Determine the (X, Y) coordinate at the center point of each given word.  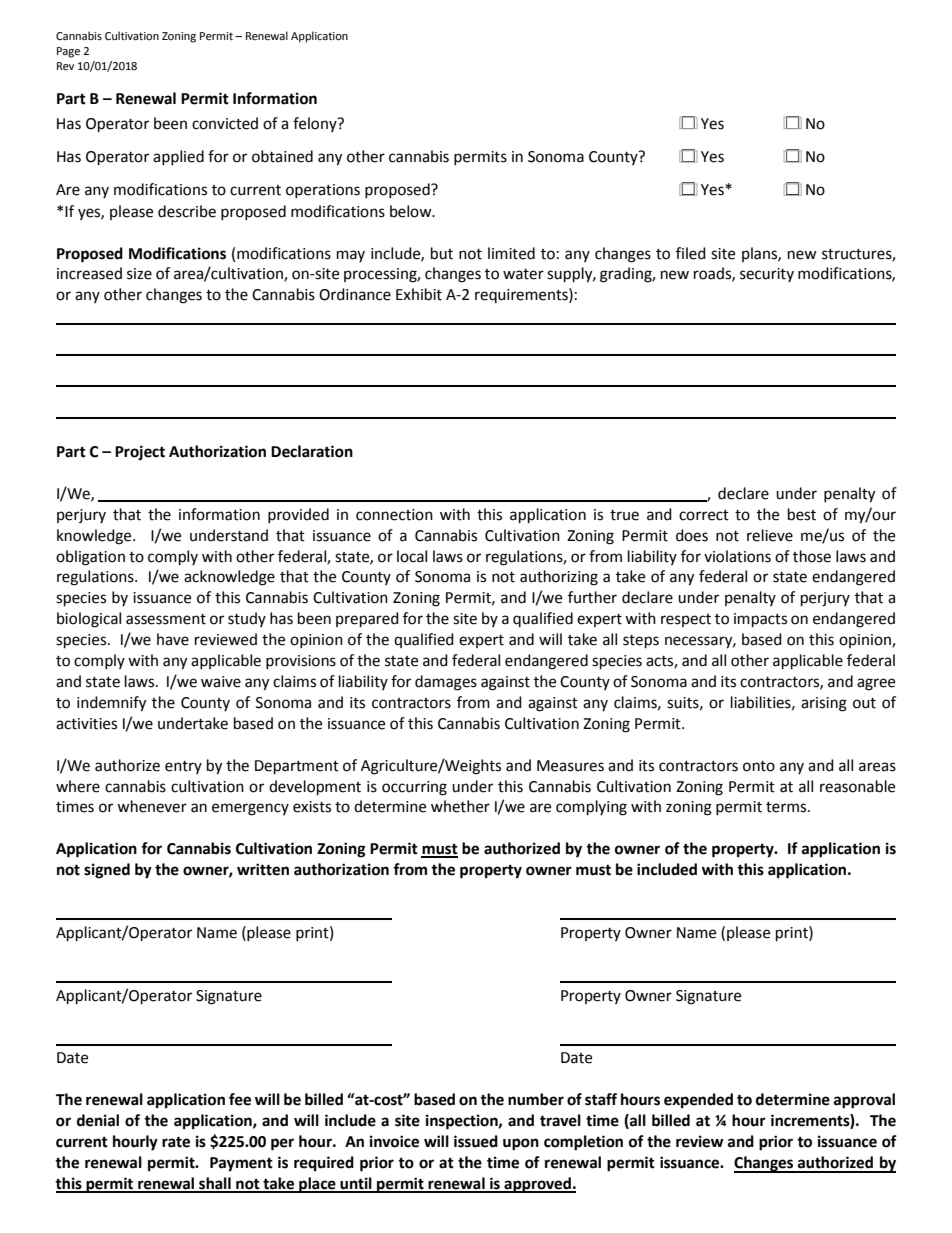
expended (698, 1101)
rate (176, 1142)
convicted (225, 123)
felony (316, 124)
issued (476, 1141)
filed (691, 253)
